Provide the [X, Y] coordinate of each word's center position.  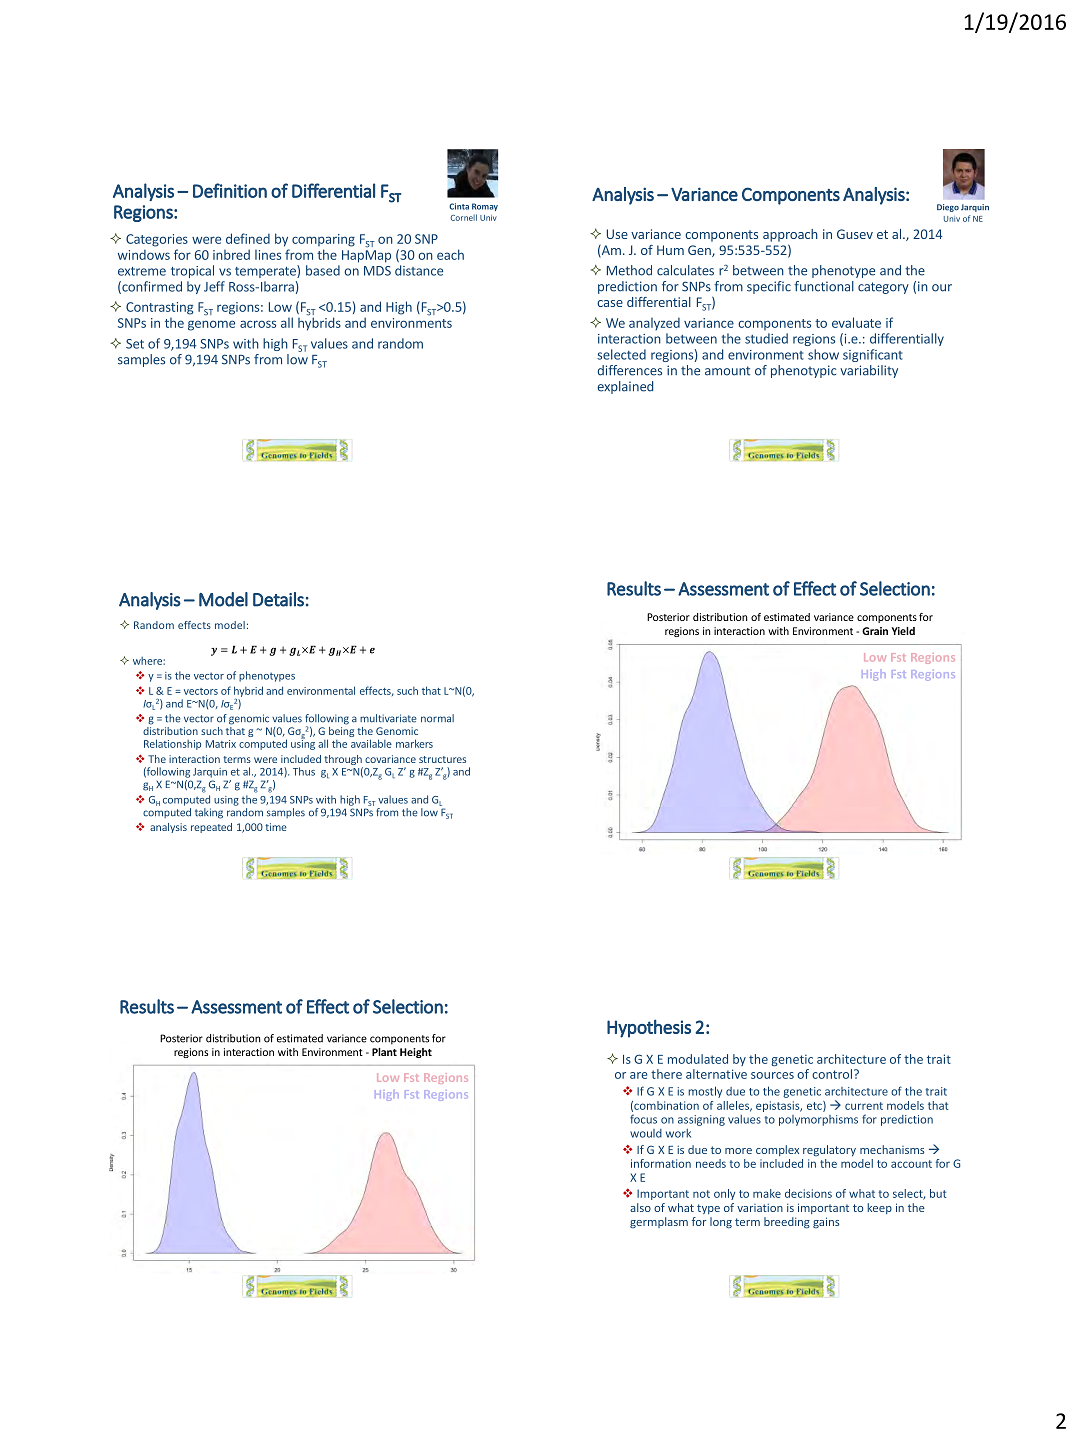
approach [790, 235]
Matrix [221, 744]
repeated [211, 828]
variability [869, 371]
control [832, 1074]
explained [625, 387]
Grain [875, 631]
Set [135, 344]
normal [437, 718]
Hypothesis [649, 1028]
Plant [384, 1052]
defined [248, 238]
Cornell [464, 217]
